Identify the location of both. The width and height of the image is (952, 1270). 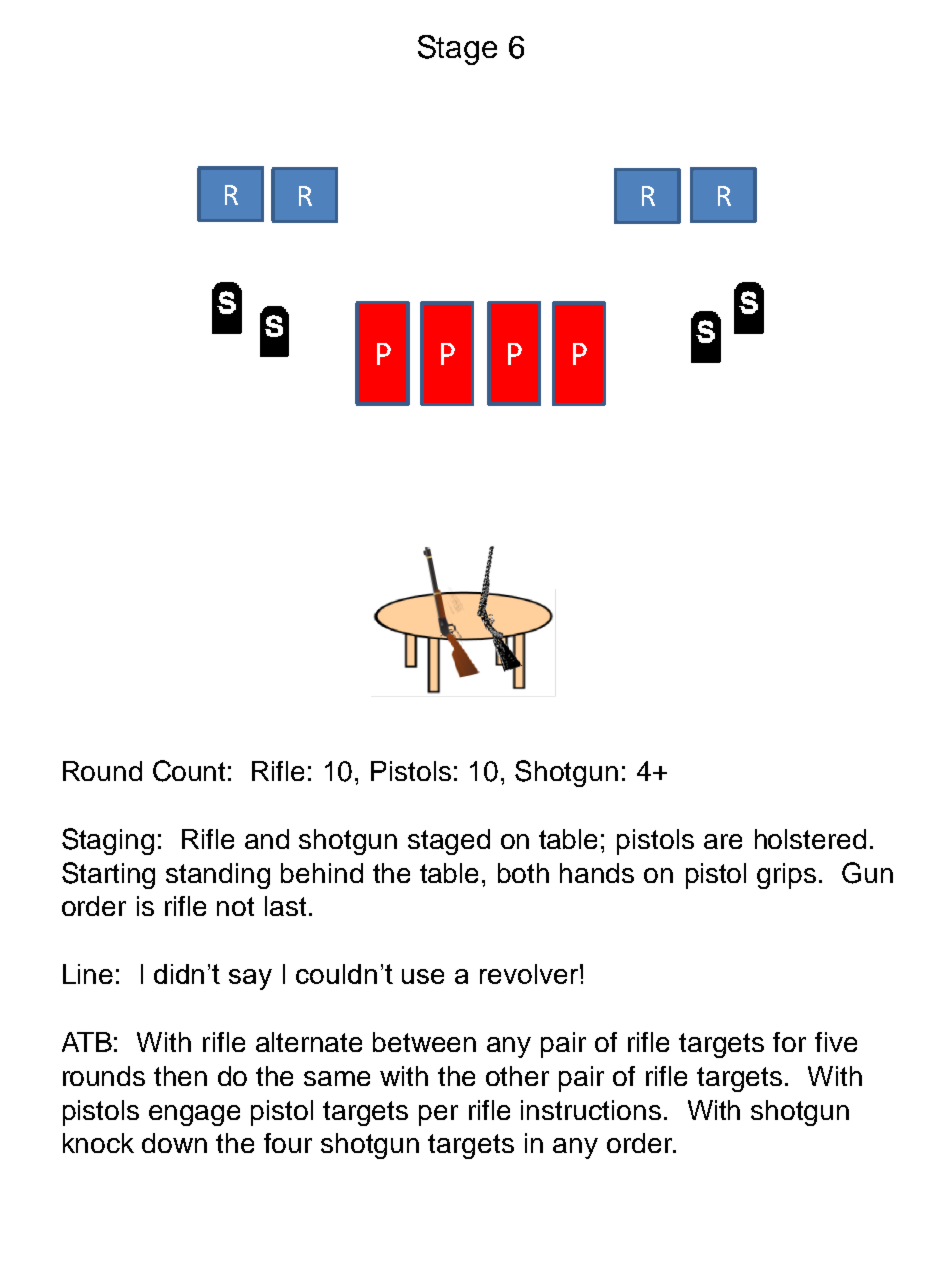
(523, 873).
